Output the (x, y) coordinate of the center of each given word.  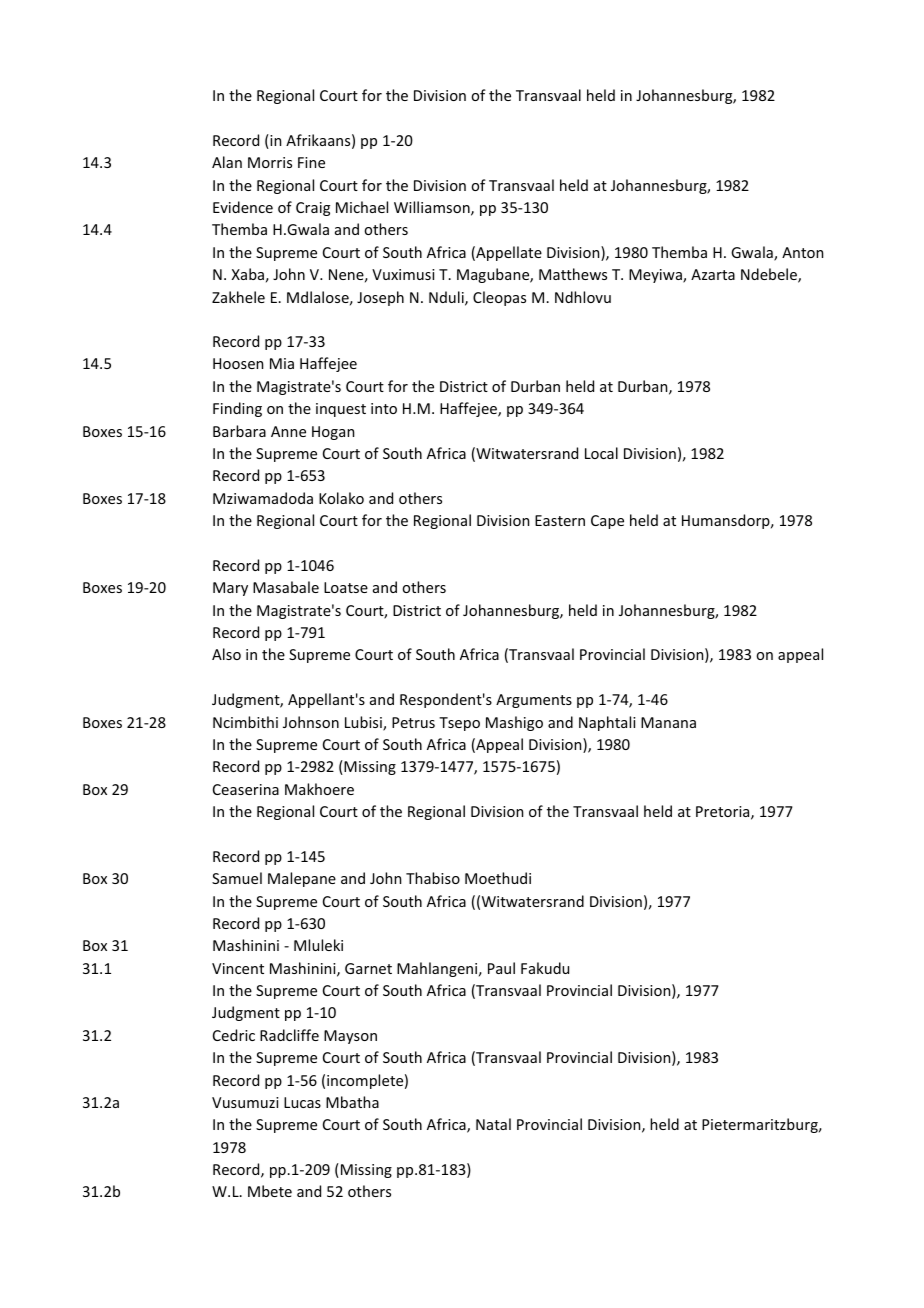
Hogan (333, 433)
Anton (802, 252)
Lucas (302, 1102)
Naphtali (607, 723)
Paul (501, 968)
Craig (313, 209)
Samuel (237, 878)
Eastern (560, 520)
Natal (493, 1124)
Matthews (573, 274)
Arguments (534, 701)
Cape (607, 522)
